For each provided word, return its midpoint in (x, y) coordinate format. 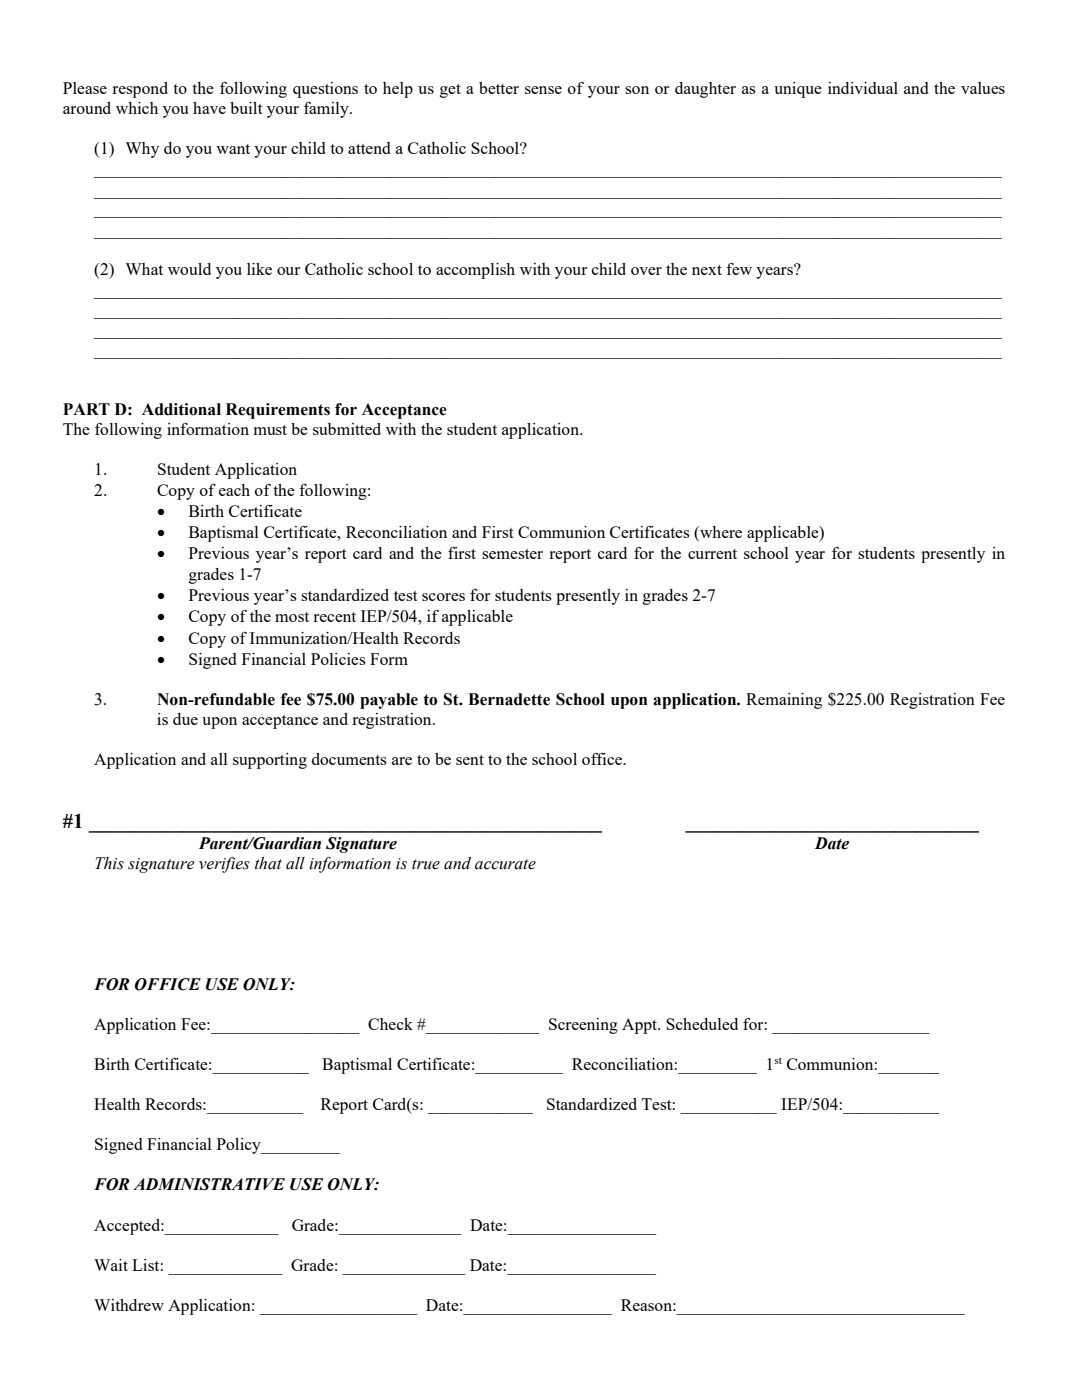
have (209, 108)
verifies (224, 865)
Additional (181, 409)
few (739, 269)
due (185, 719)
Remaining (784, 701)
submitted (347, 429)
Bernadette (509, 699)
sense (543, 90)
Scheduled (702, 1024)
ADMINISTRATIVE (209, 1184)
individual (863, 88)
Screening (583, 1026)
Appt (641, 1026)
